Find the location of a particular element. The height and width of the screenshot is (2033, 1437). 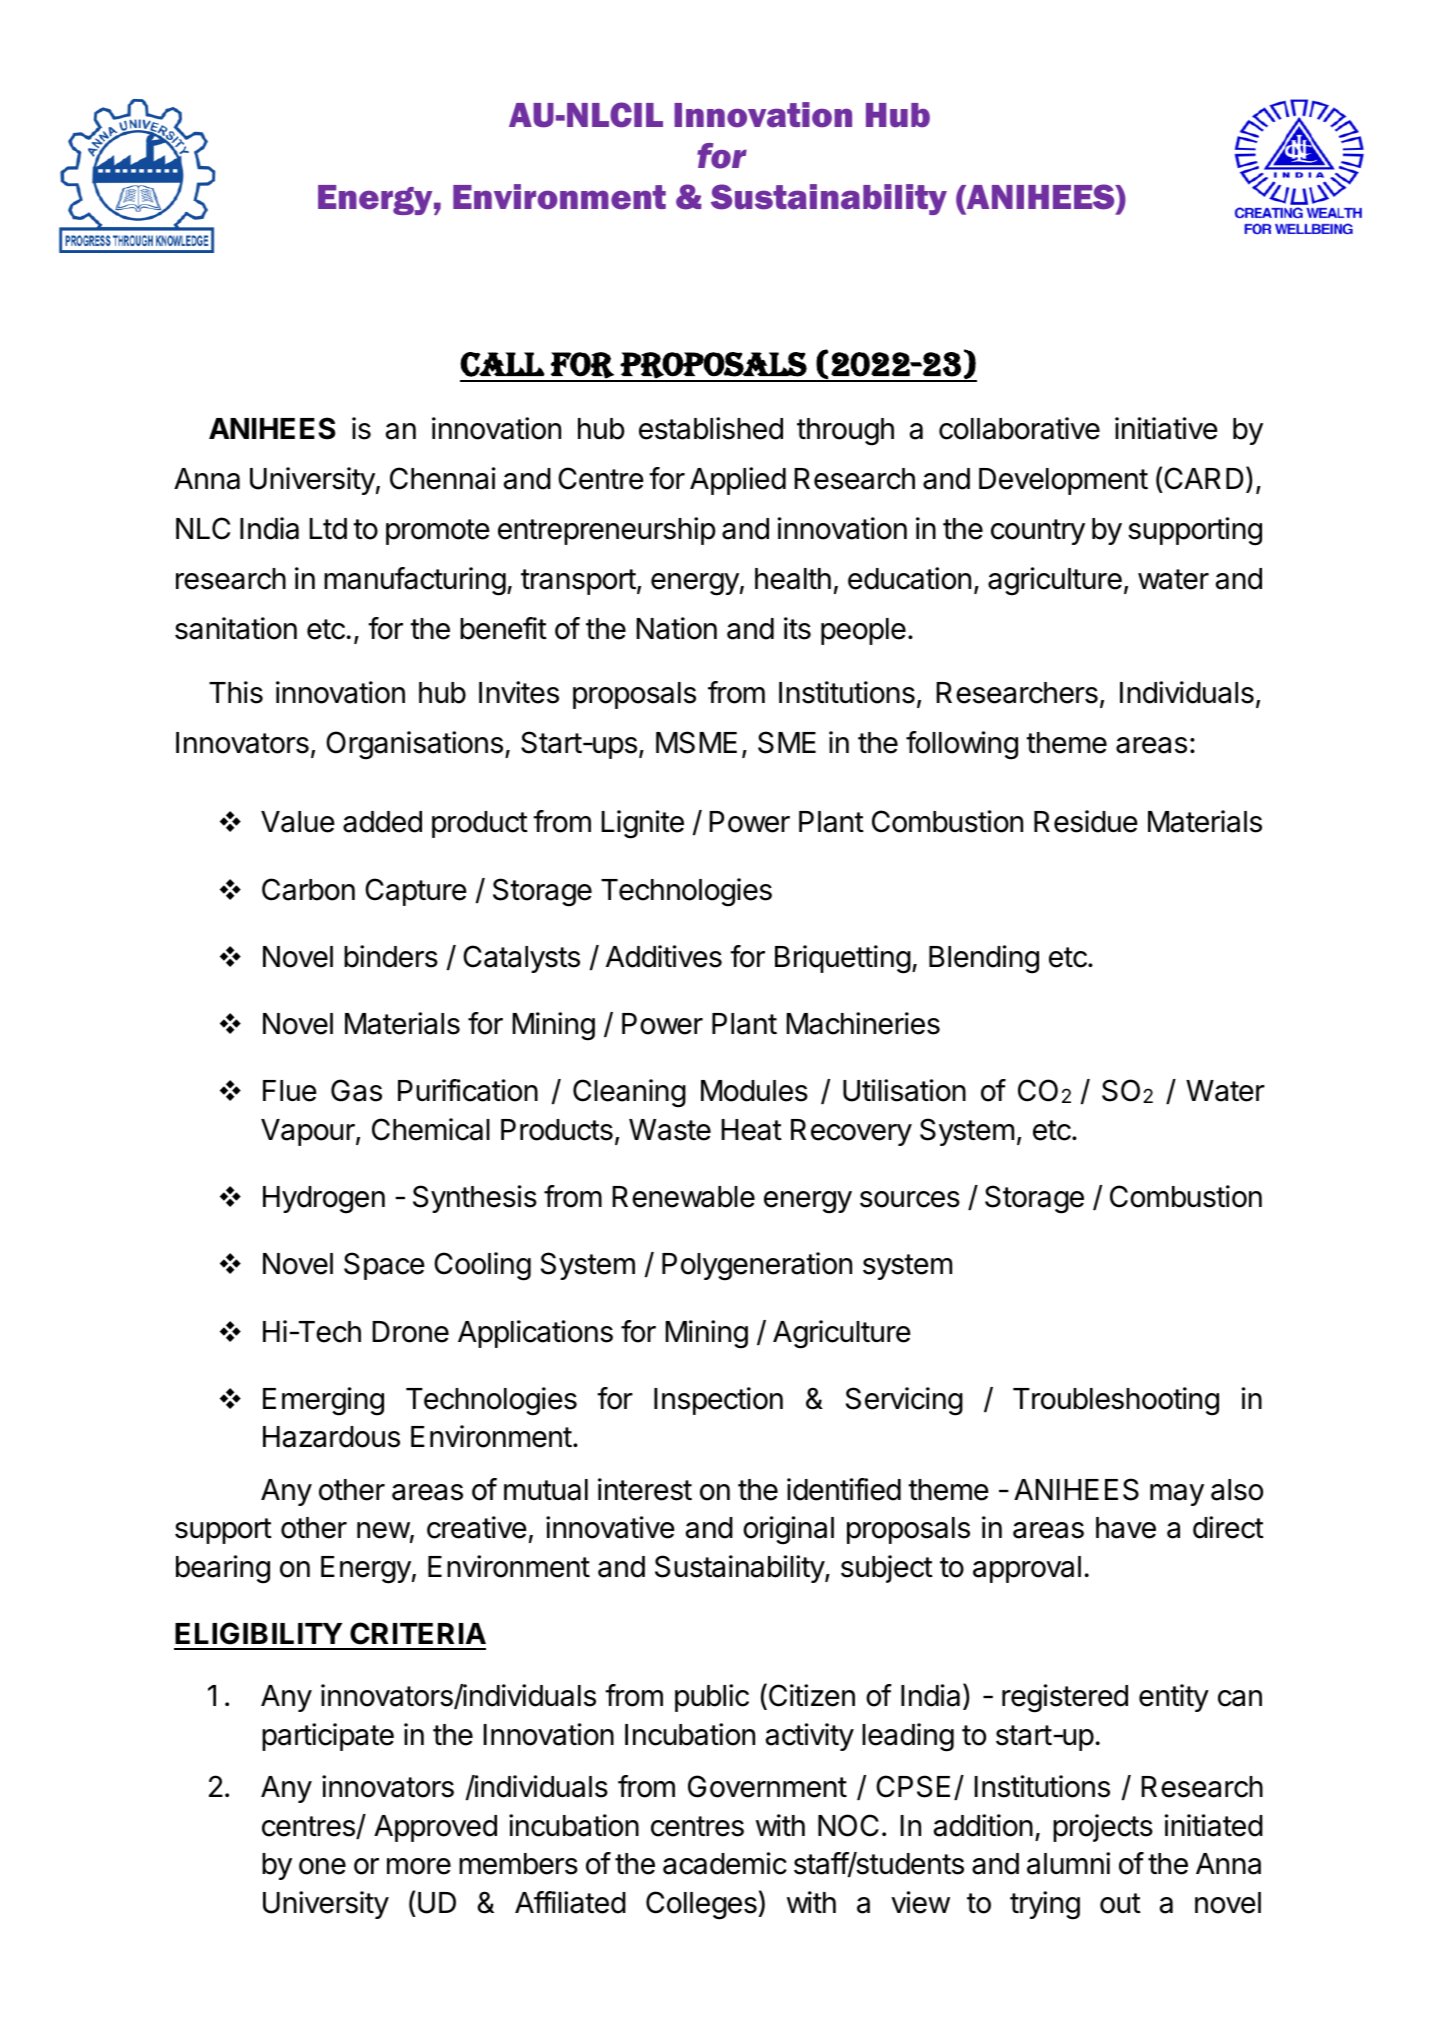

more is located at coordinates (419, 1866).
